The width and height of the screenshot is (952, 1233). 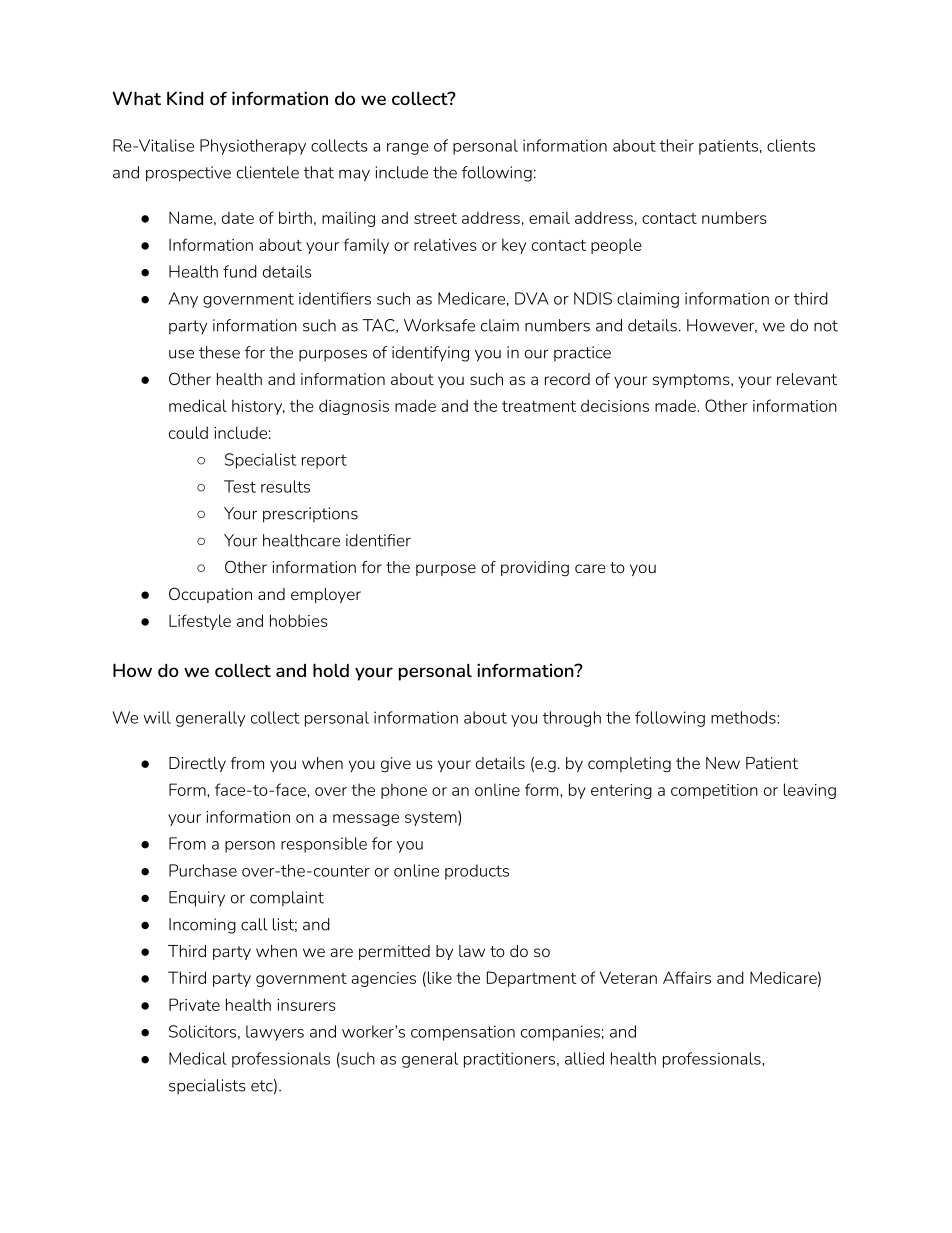 What do you see at coordinates (744, 717) in the screenshot?
I see `methods` at bounding box center [744, 717].
